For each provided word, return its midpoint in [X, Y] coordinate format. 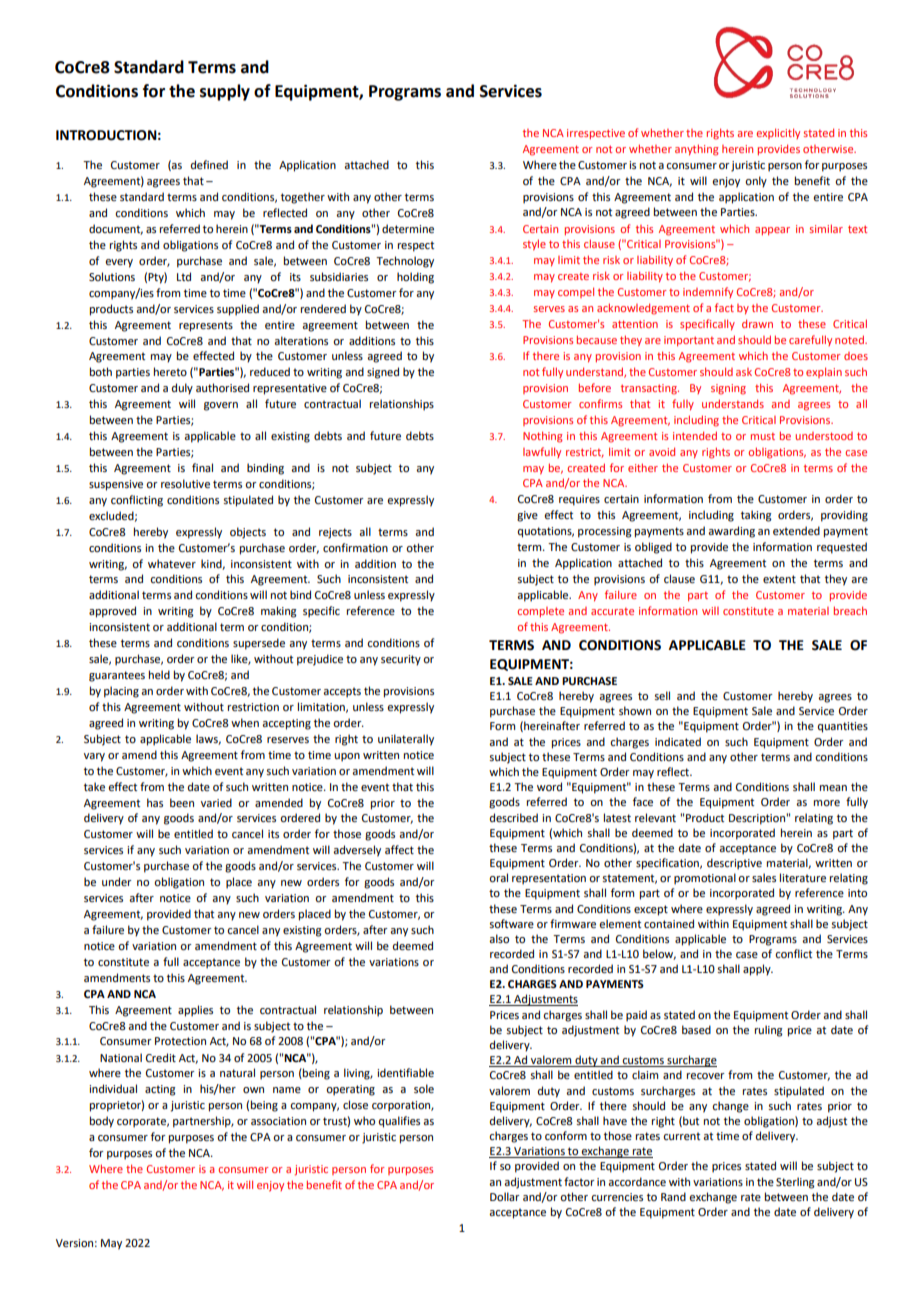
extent [779, 579]
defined [209, 164]
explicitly [778, 133]
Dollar [505, 1196]
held [159, 674]
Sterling [795, 1183]
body [102, 1122]
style [534, 245]
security [401, 660]
